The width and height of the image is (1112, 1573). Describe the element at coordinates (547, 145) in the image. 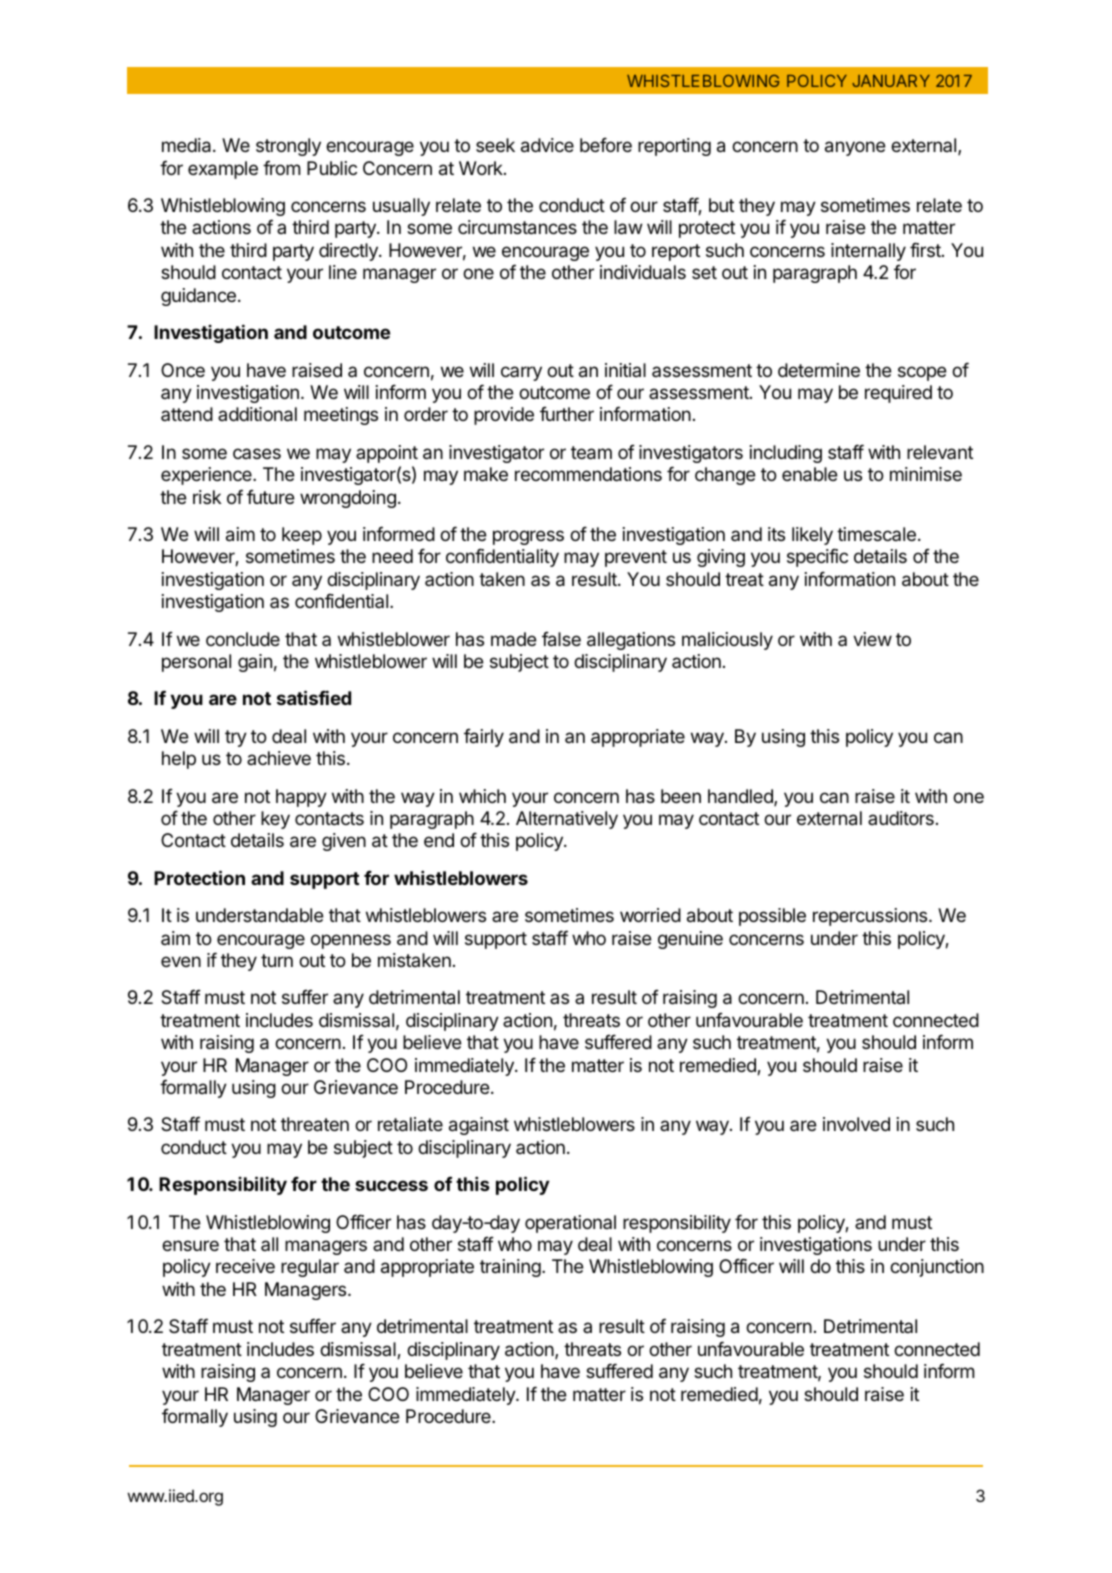

I see `advice` at that location.
